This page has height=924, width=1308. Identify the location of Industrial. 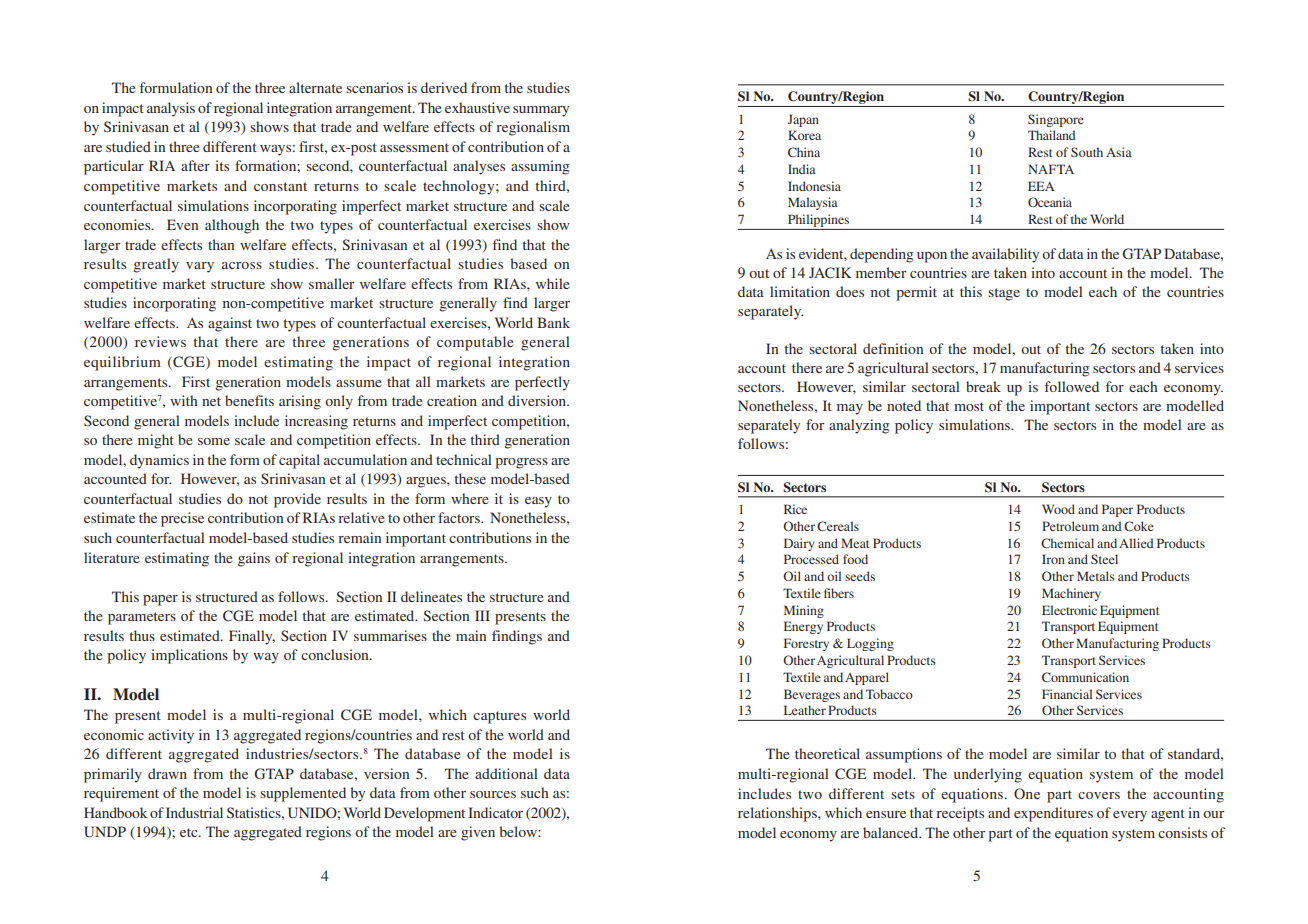
(194, 812).
